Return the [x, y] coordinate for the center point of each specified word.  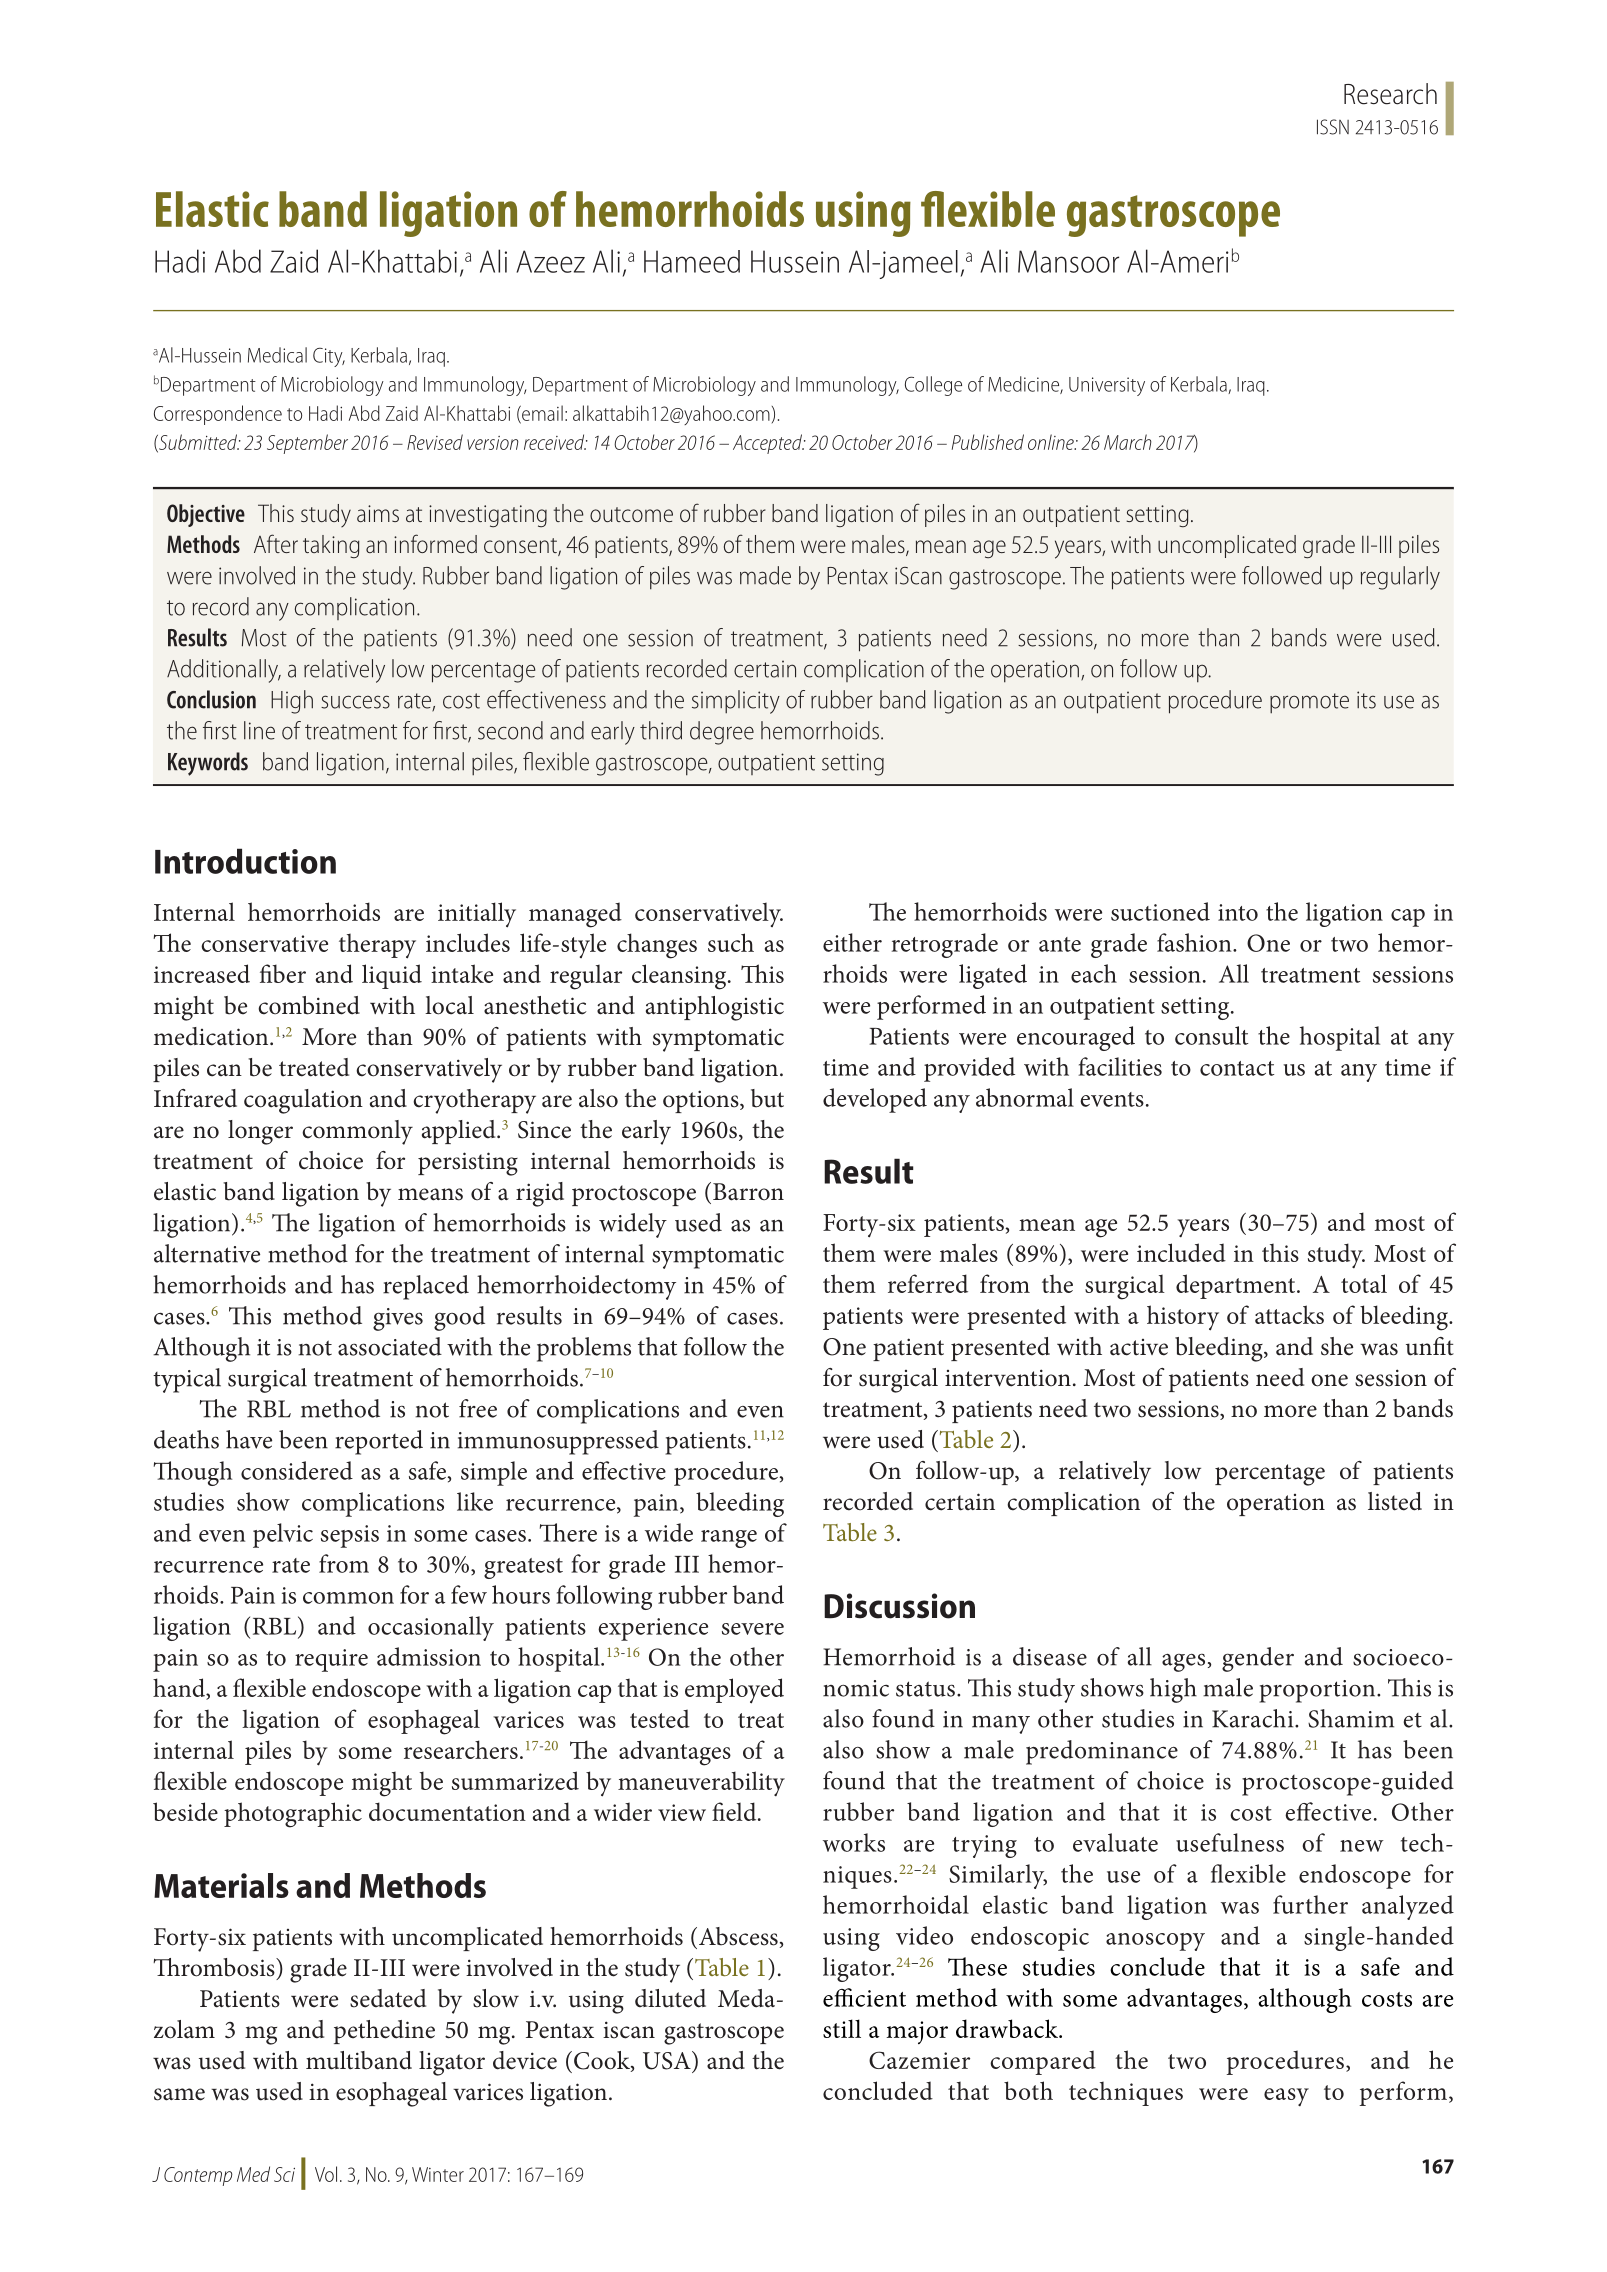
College [933, 386]
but [767, 1098]
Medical [277, 355]
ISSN [1333, 127]
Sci [284, 2174]
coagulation [303, 1101]
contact [1237, 1068]
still [842, 2028]
